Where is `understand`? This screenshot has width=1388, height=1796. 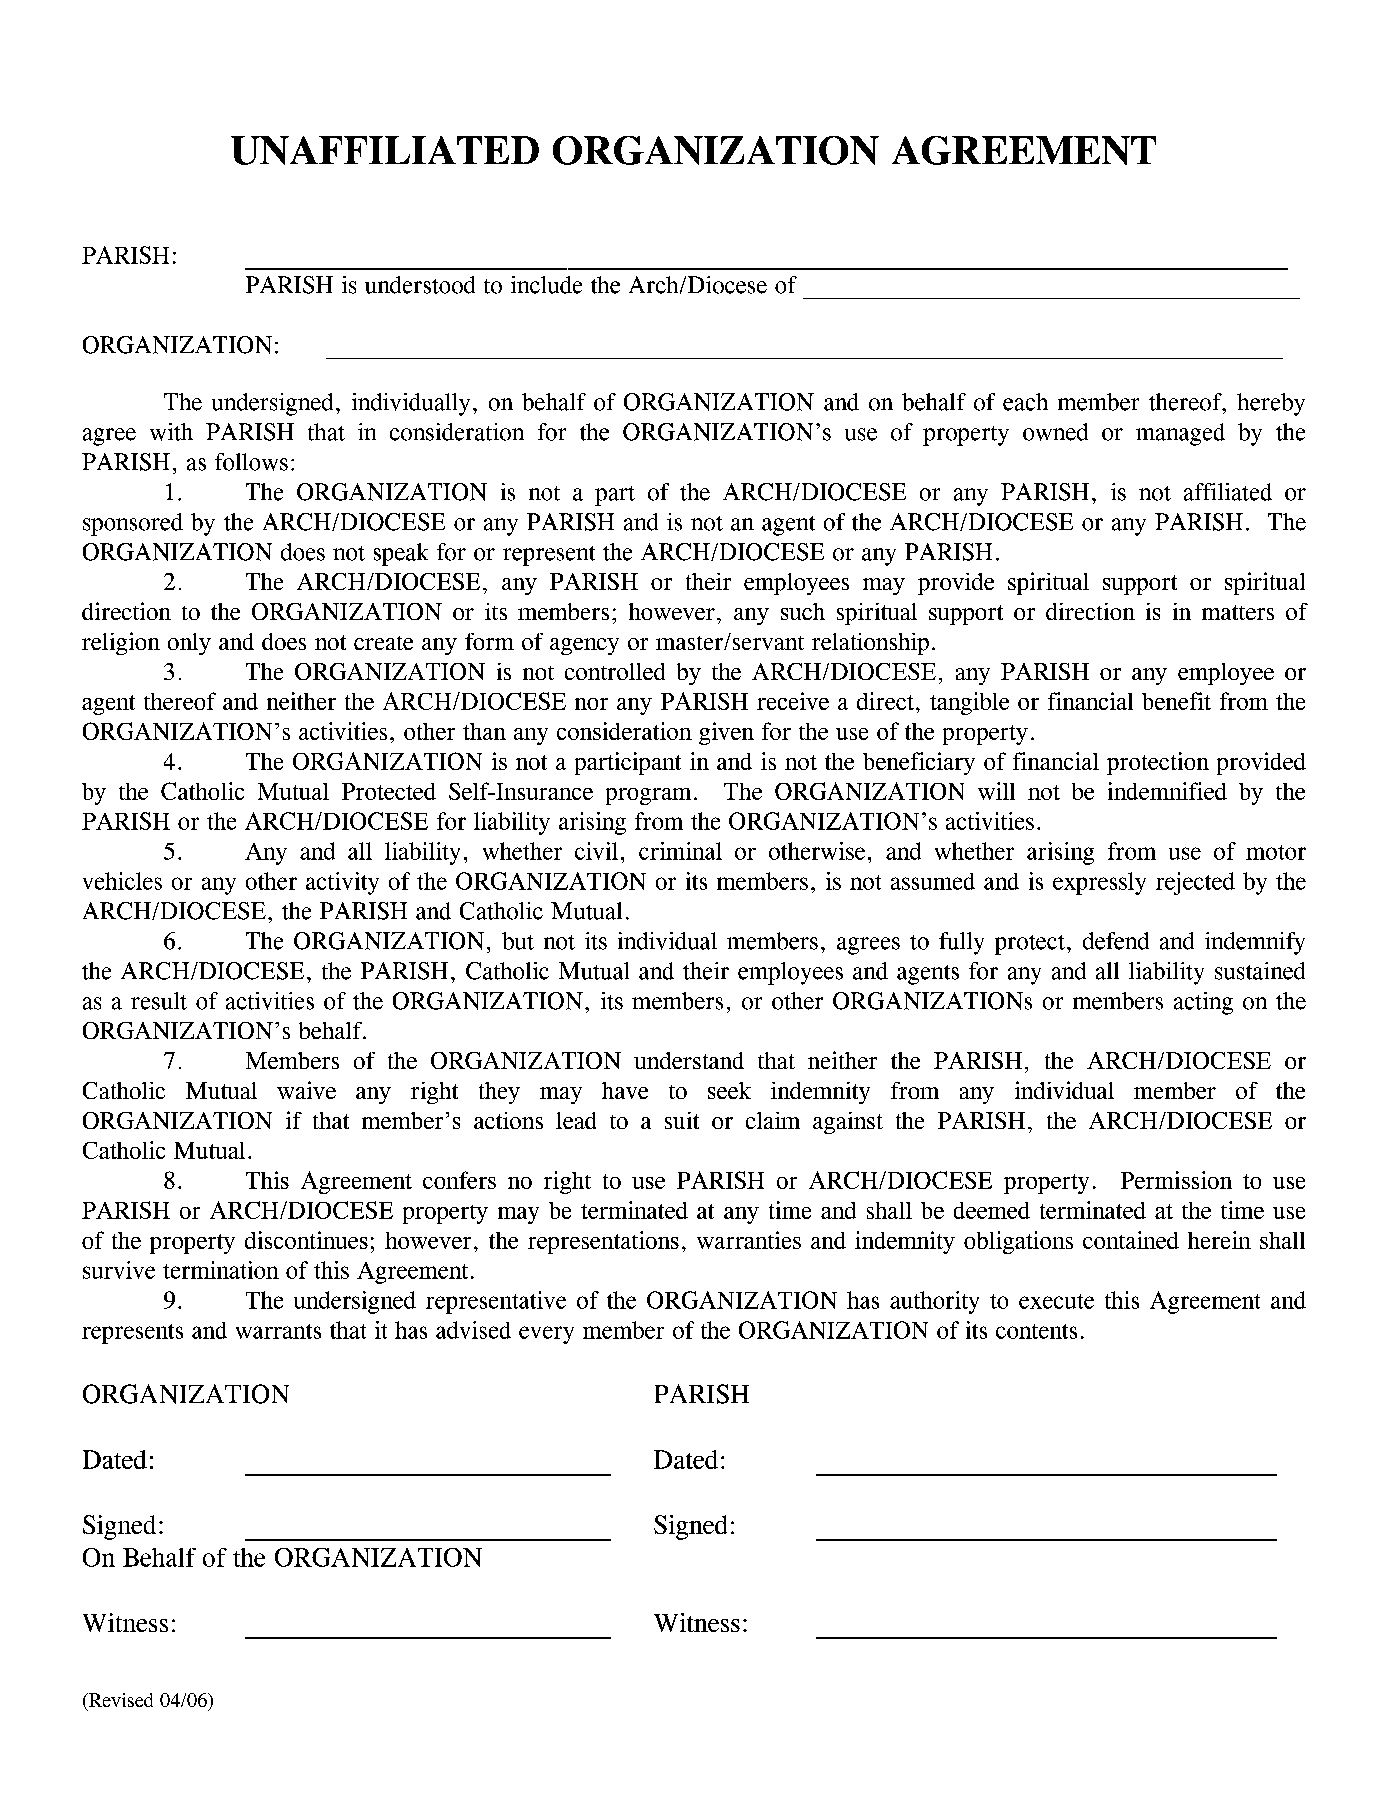
understand is located at coordinates (689, 1060).
